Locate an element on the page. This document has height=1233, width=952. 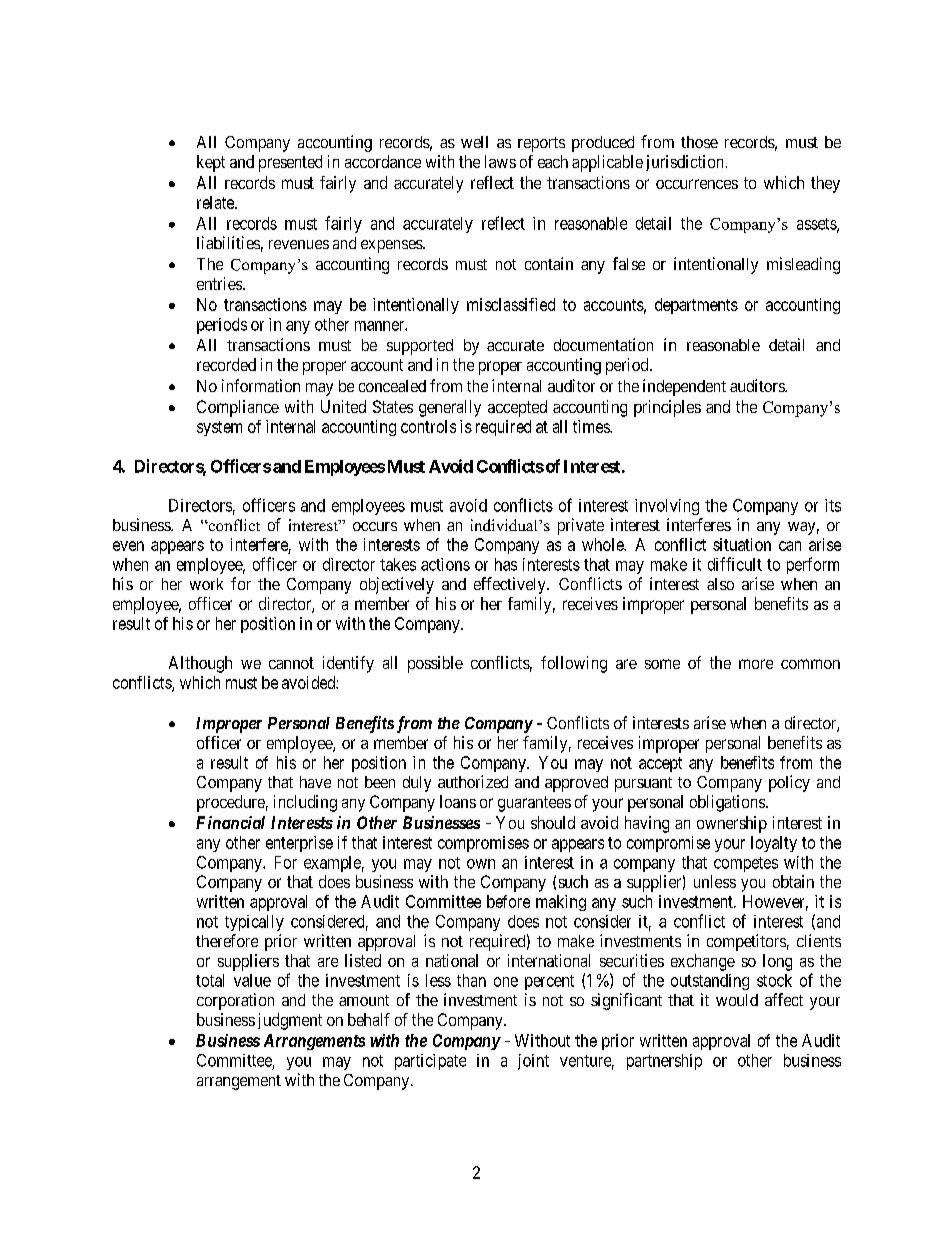
cannot is located at coordinates (291, 663).
